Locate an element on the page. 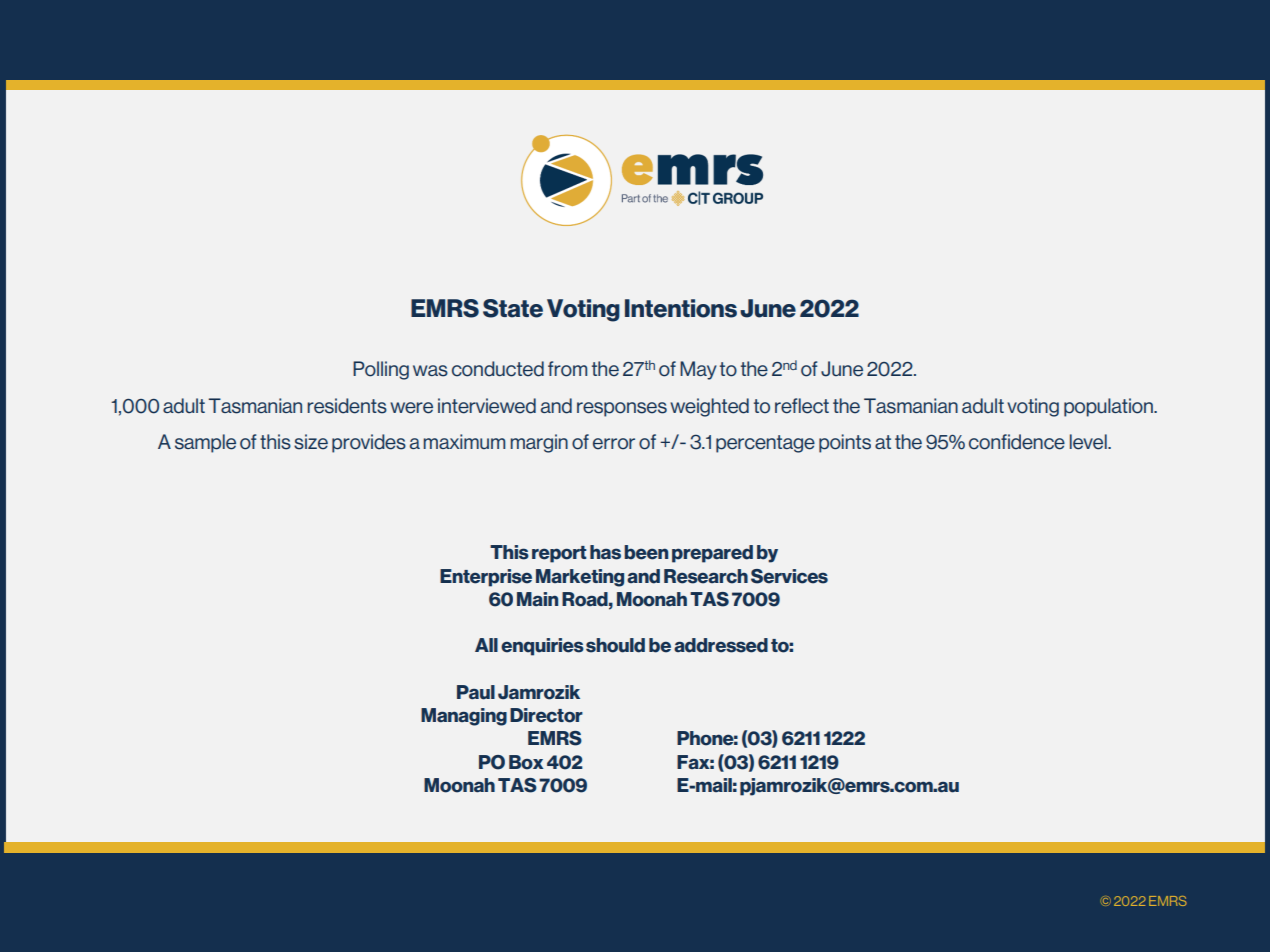 Image resolution: width=1270 pixels, height=952 pixels. Box is located at coordinates (526, 762).
